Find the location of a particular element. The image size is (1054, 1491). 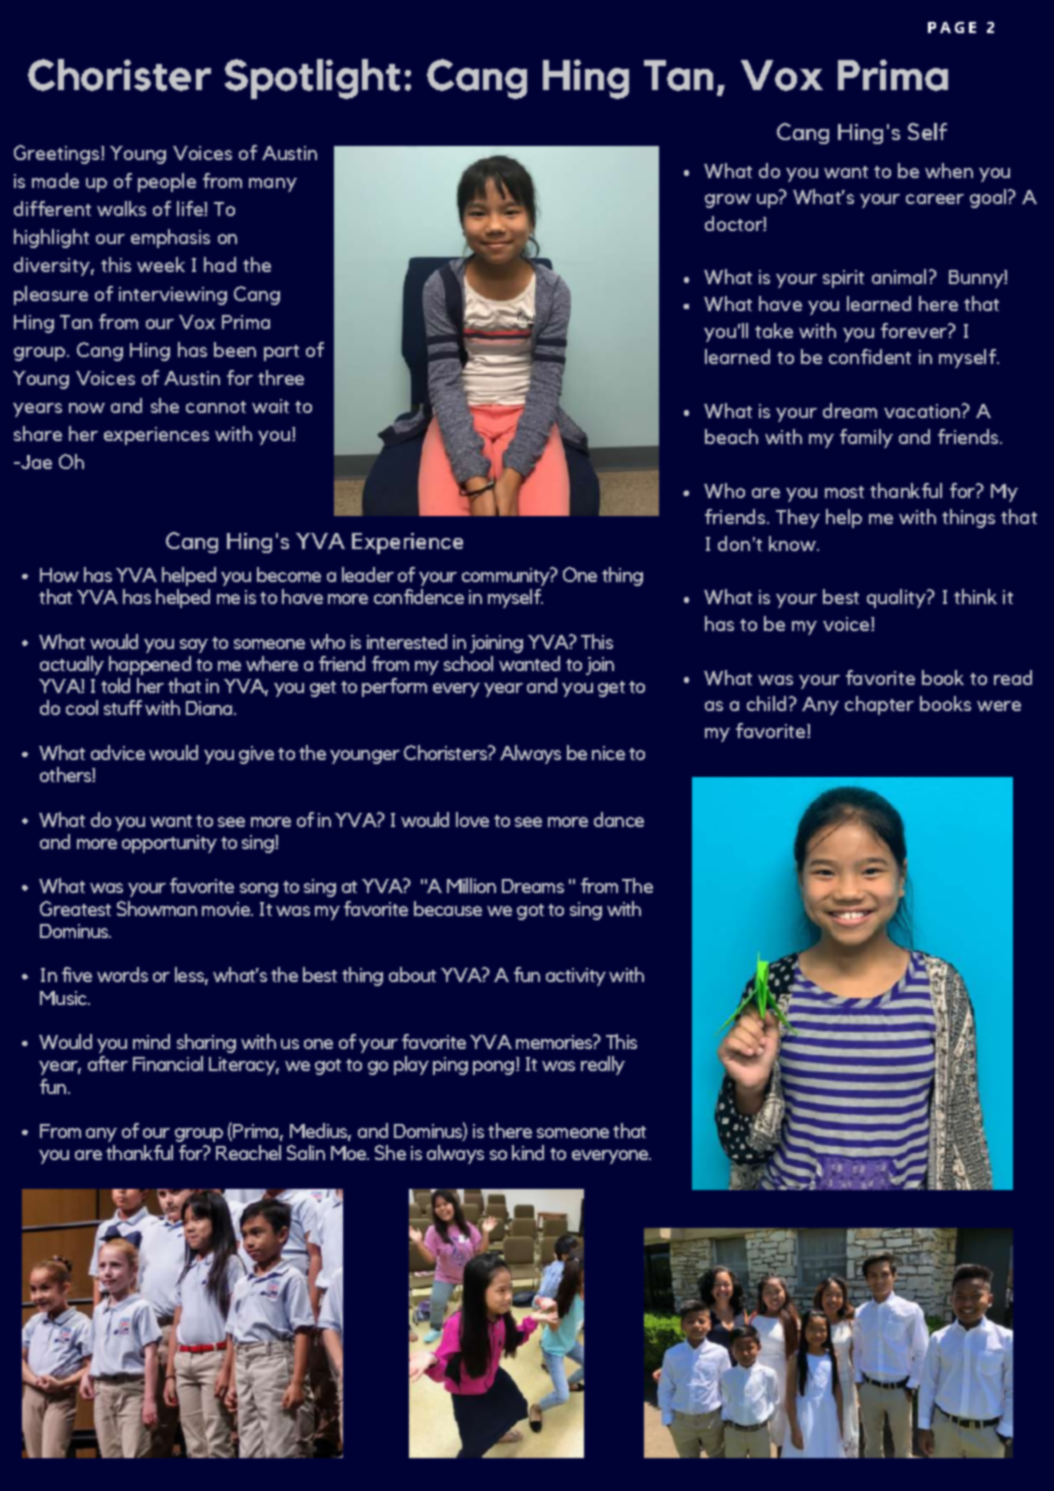

because is located at coordinates (448, 908).
